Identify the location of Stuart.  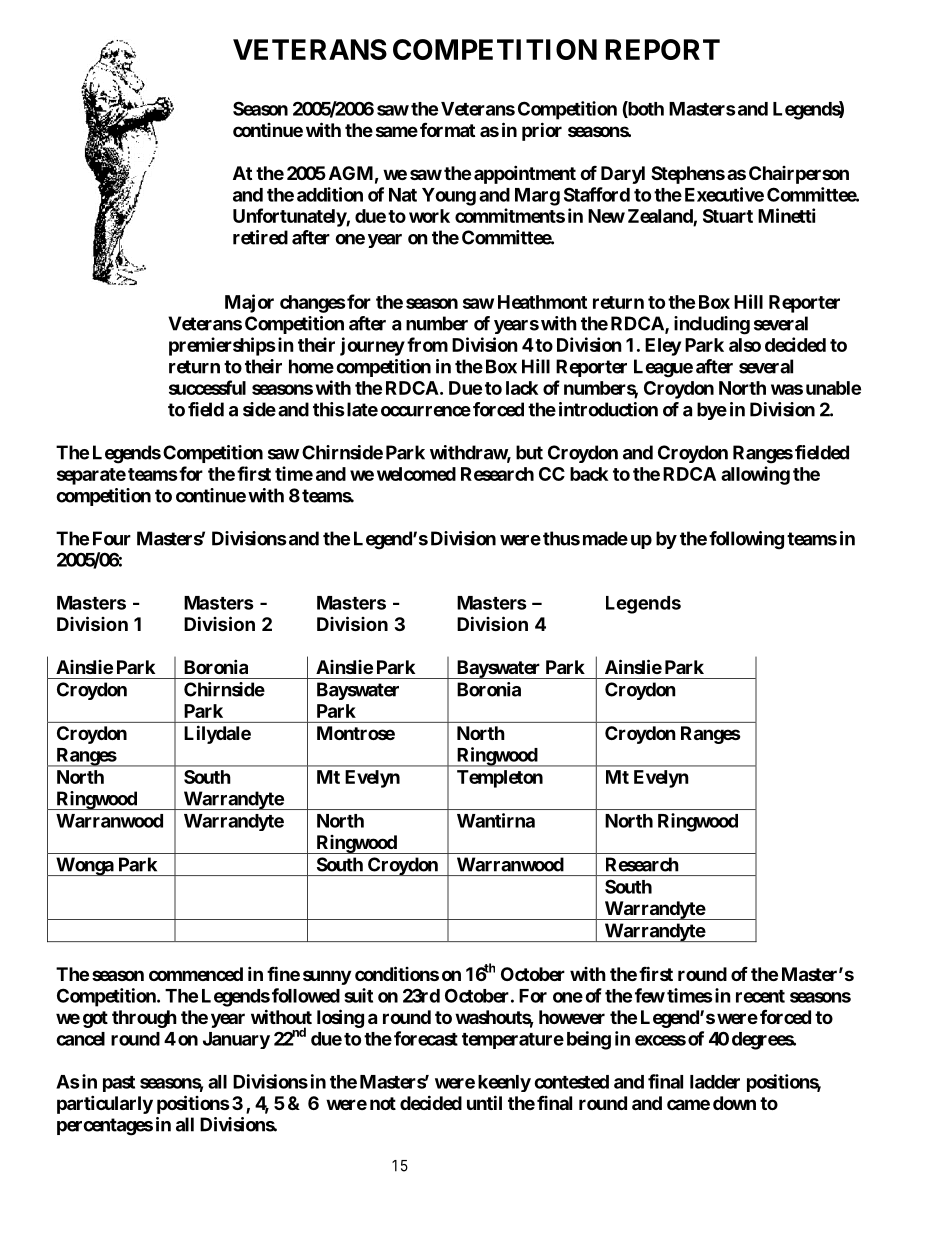
(728, 216).
